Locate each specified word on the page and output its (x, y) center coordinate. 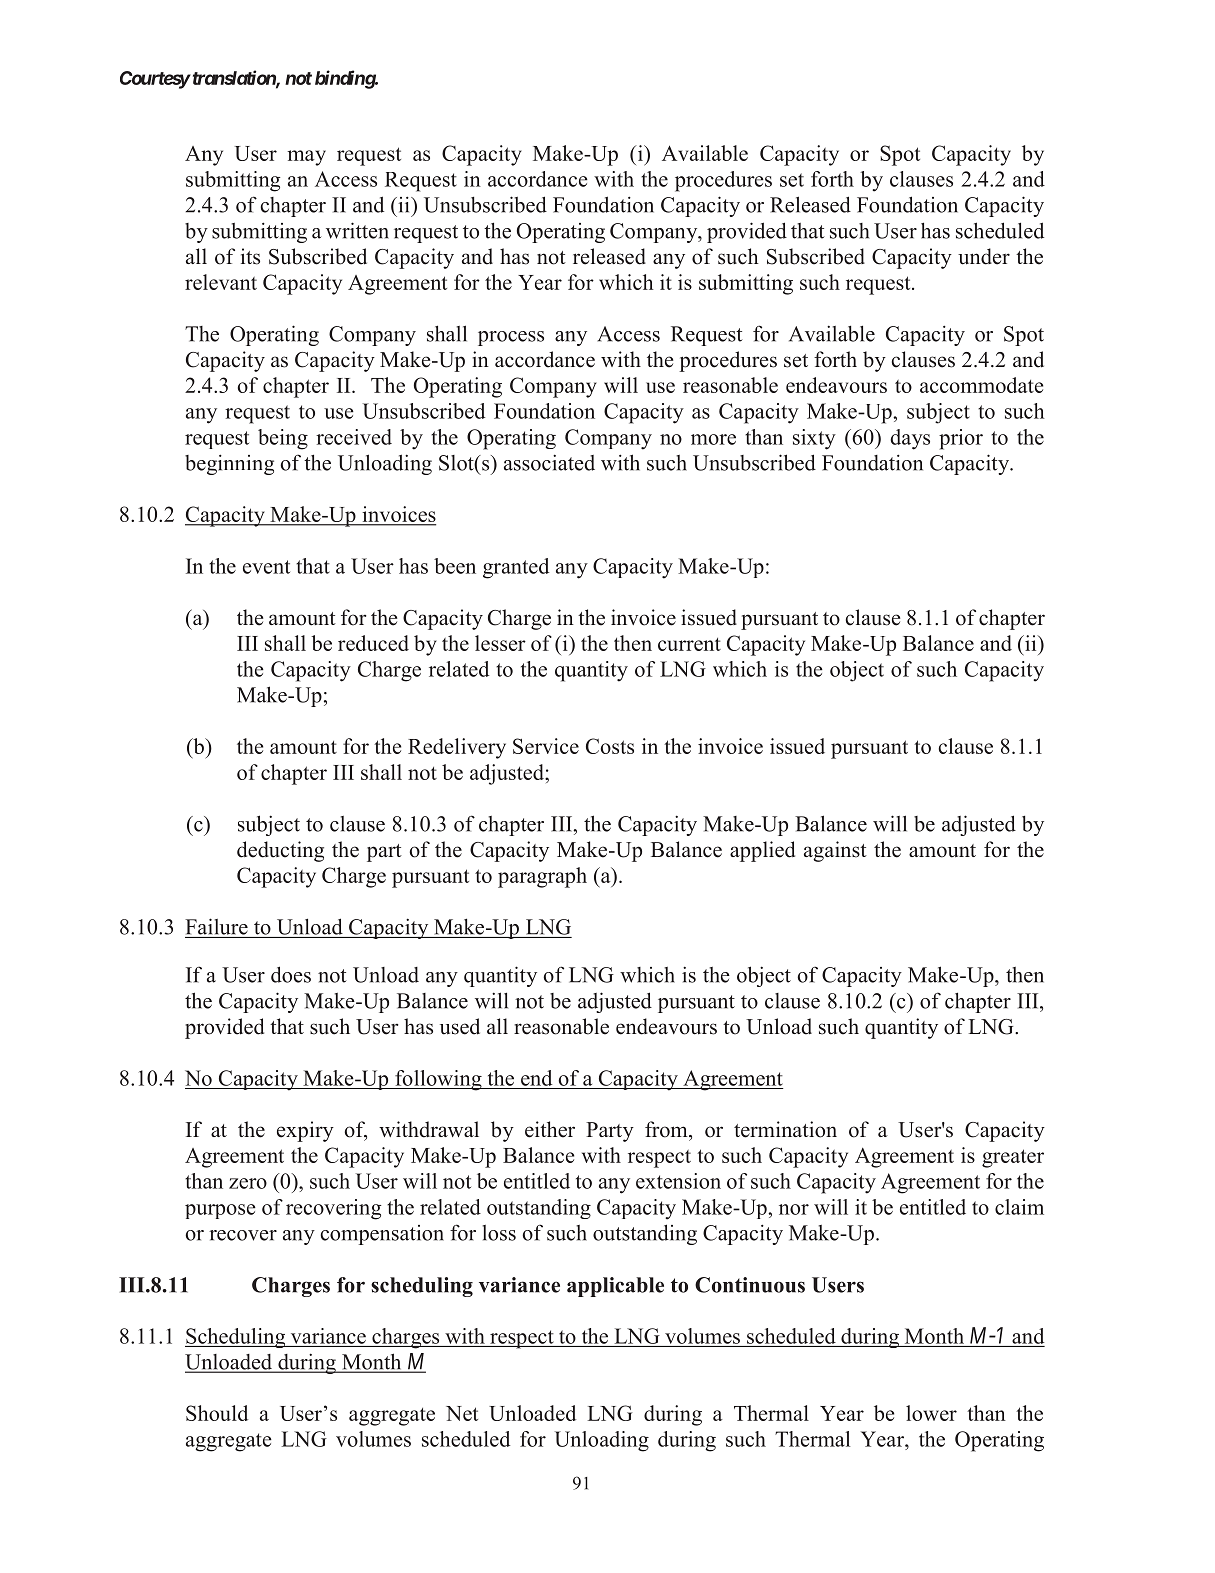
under (984, 256)
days (910, 439)
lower (931, 1413)
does (291, 974)
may (306, 158)
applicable (615, 1287)
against (835, 851)
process (511, 338)
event (266, 567)
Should (217, 1413)
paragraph (542, 877)
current (689, 644)
